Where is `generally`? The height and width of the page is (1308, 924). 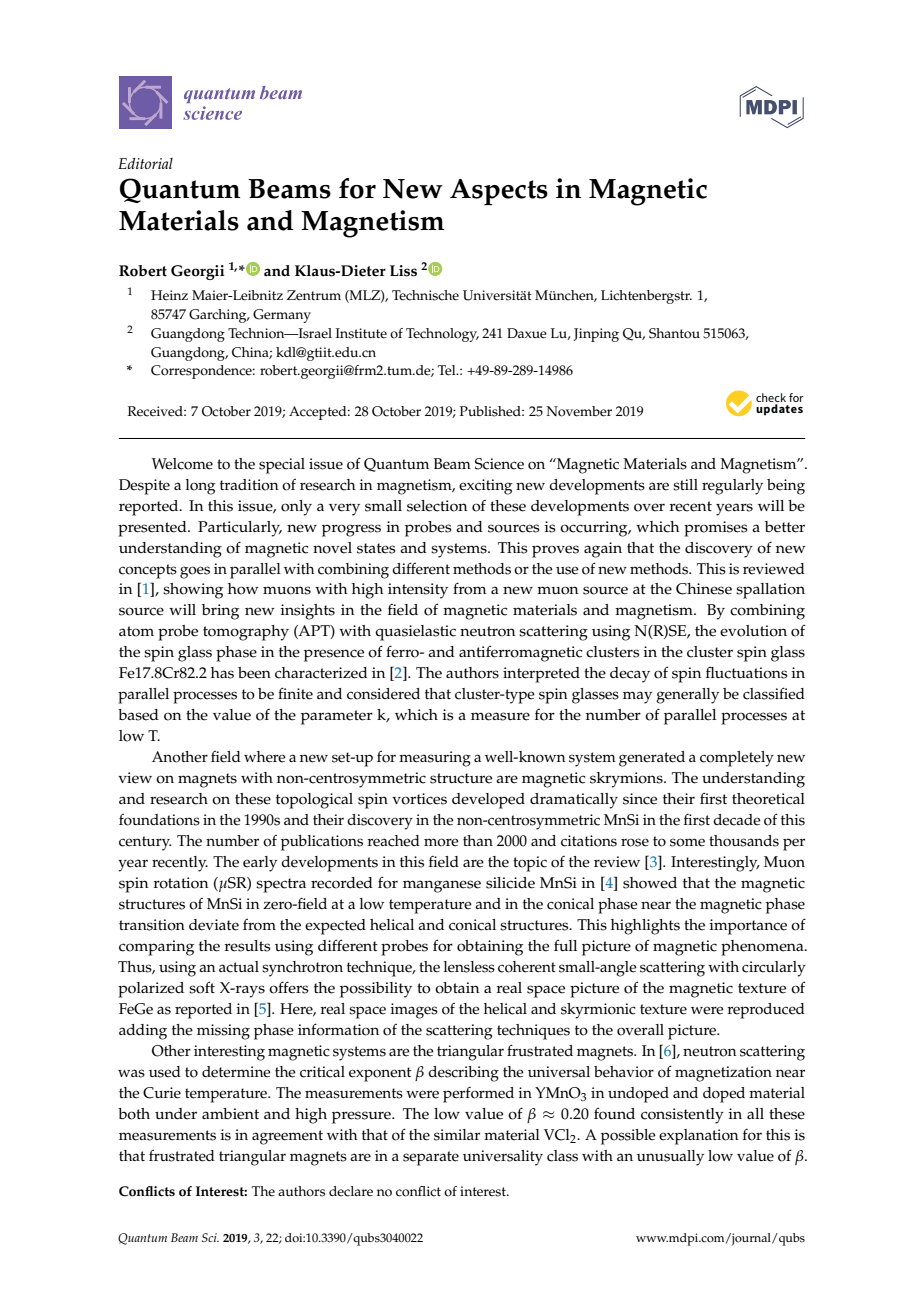
generally is located at coordinates (687, 696).
